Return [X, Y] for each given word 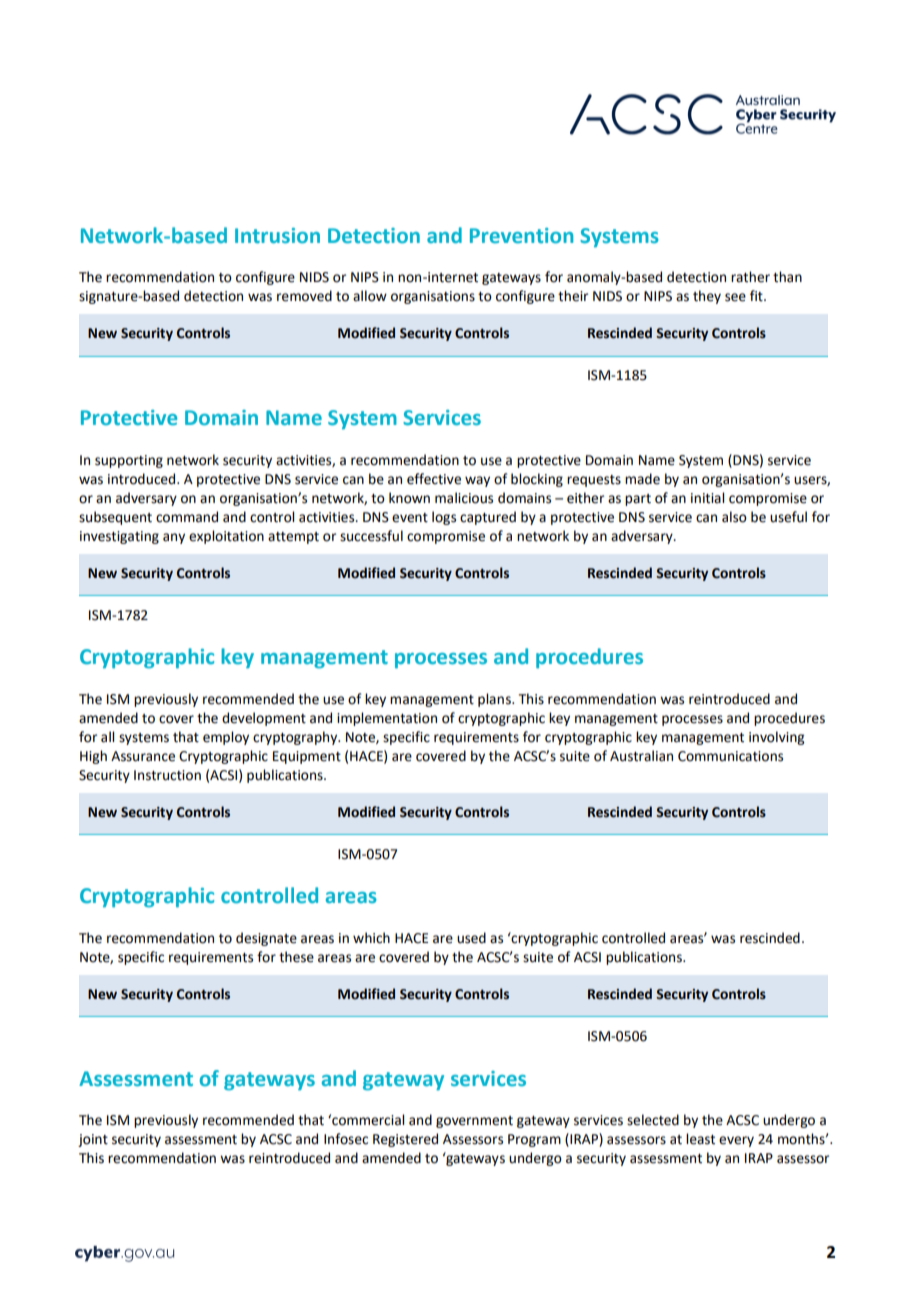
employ [226, 738]
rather [750, 277]
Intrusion [277, 235]
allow [370, 296]
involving [776, 738]
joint [93, 1140]
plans [495, 700]
